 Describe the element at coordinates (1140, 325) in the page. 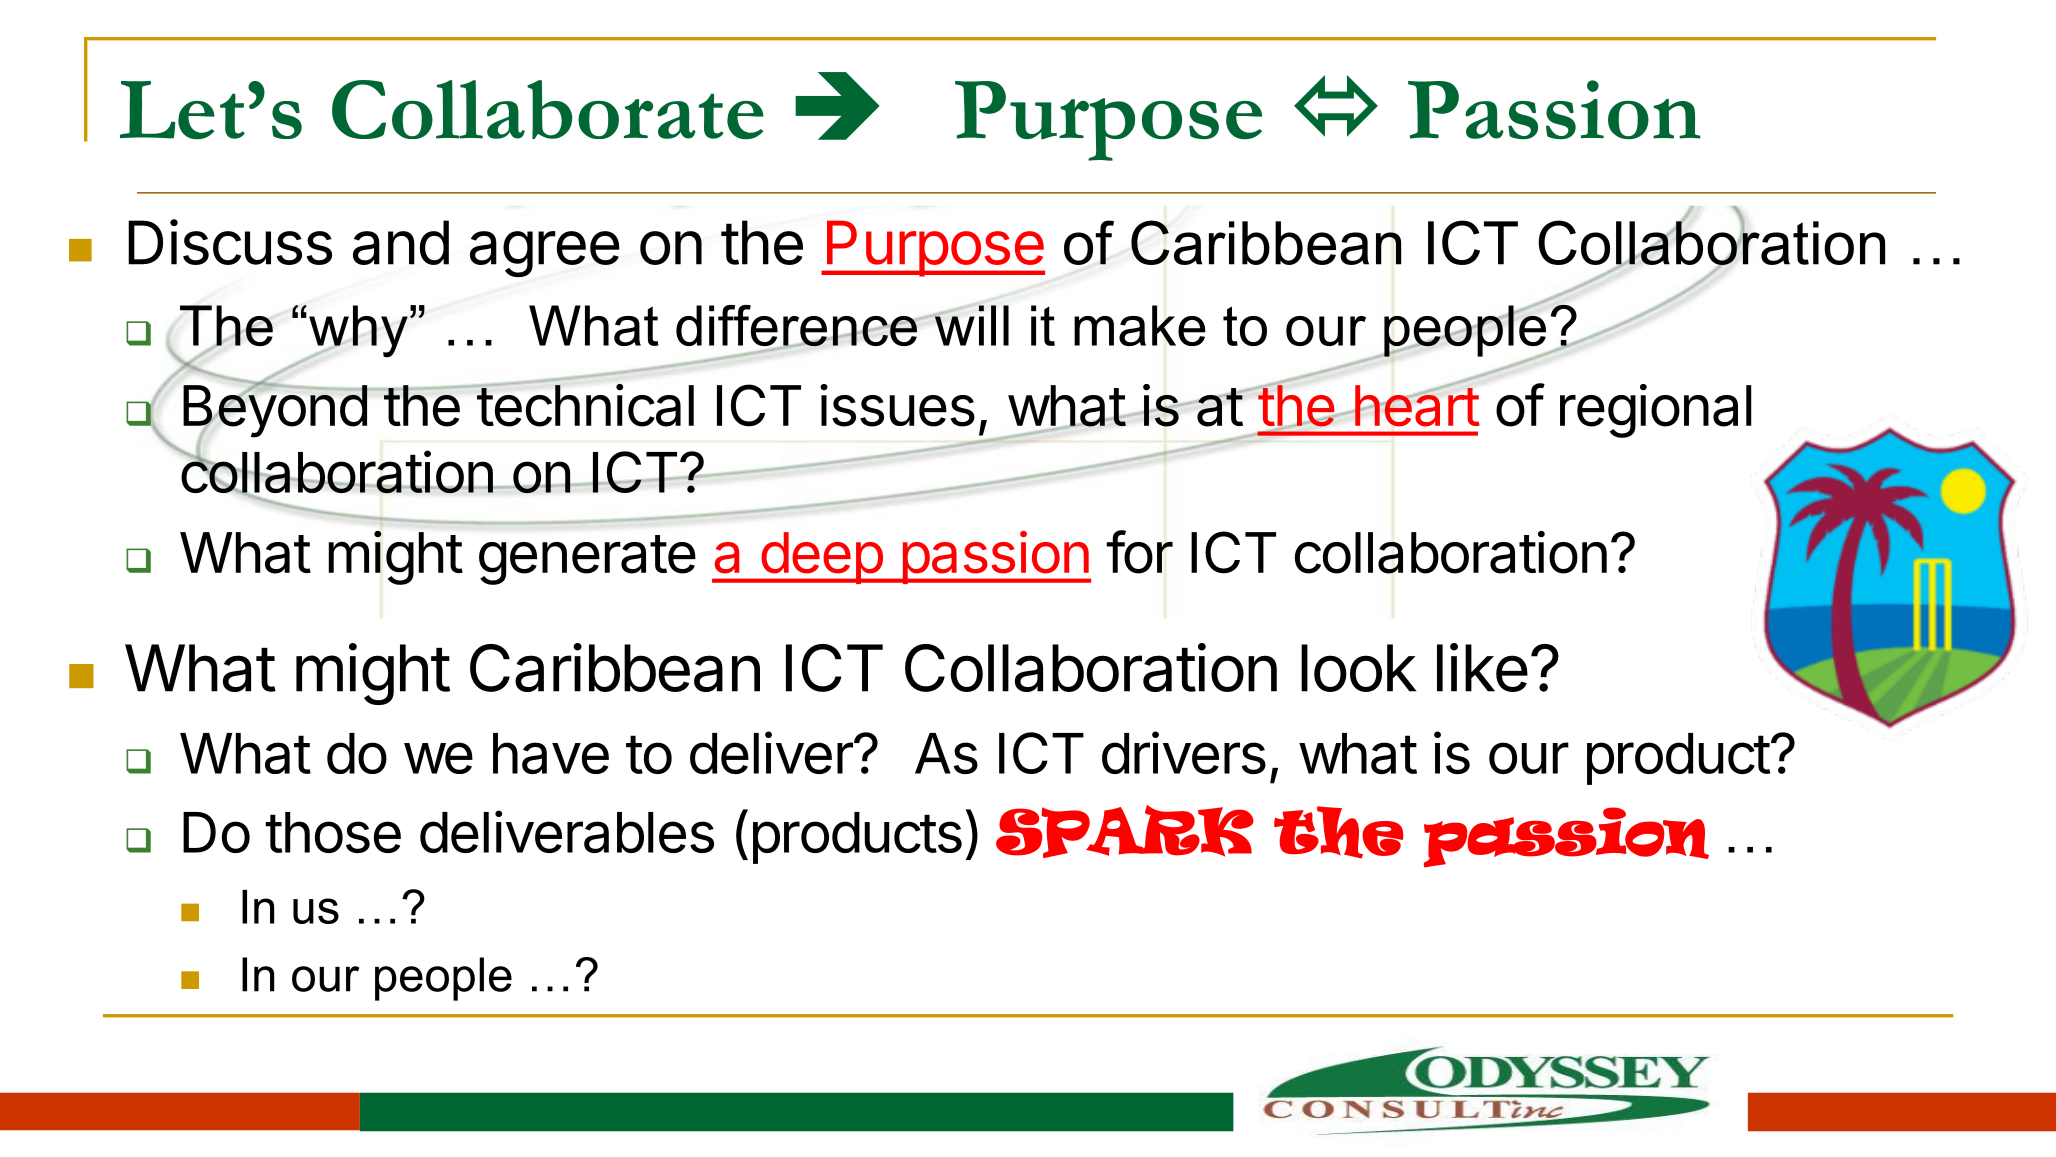

I see `make` at that location.
